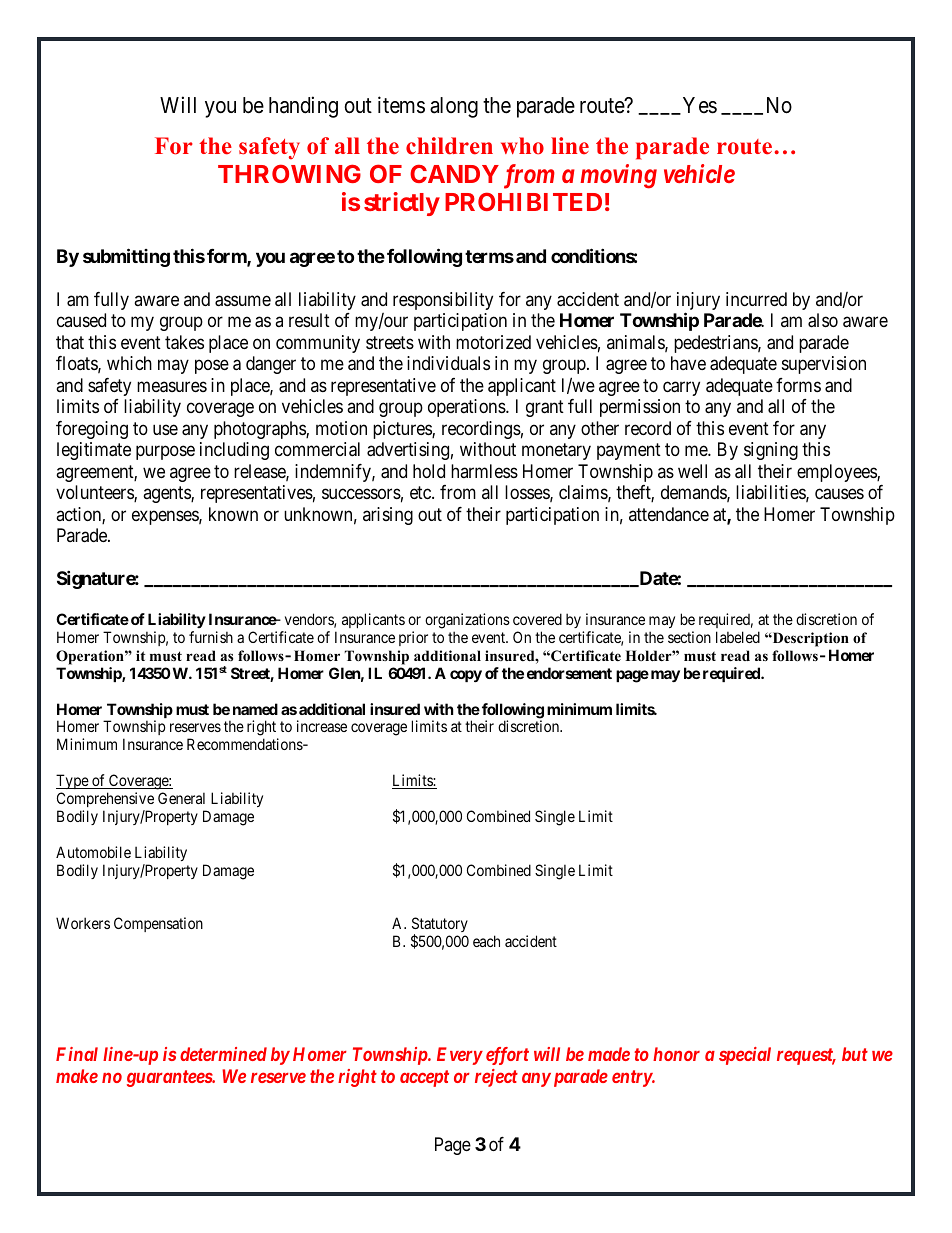 The width and height of the screenshot is (952, 1233). Describe the element at coordinates (738, 637) in the screenshot. I see `labeled` at that location.
